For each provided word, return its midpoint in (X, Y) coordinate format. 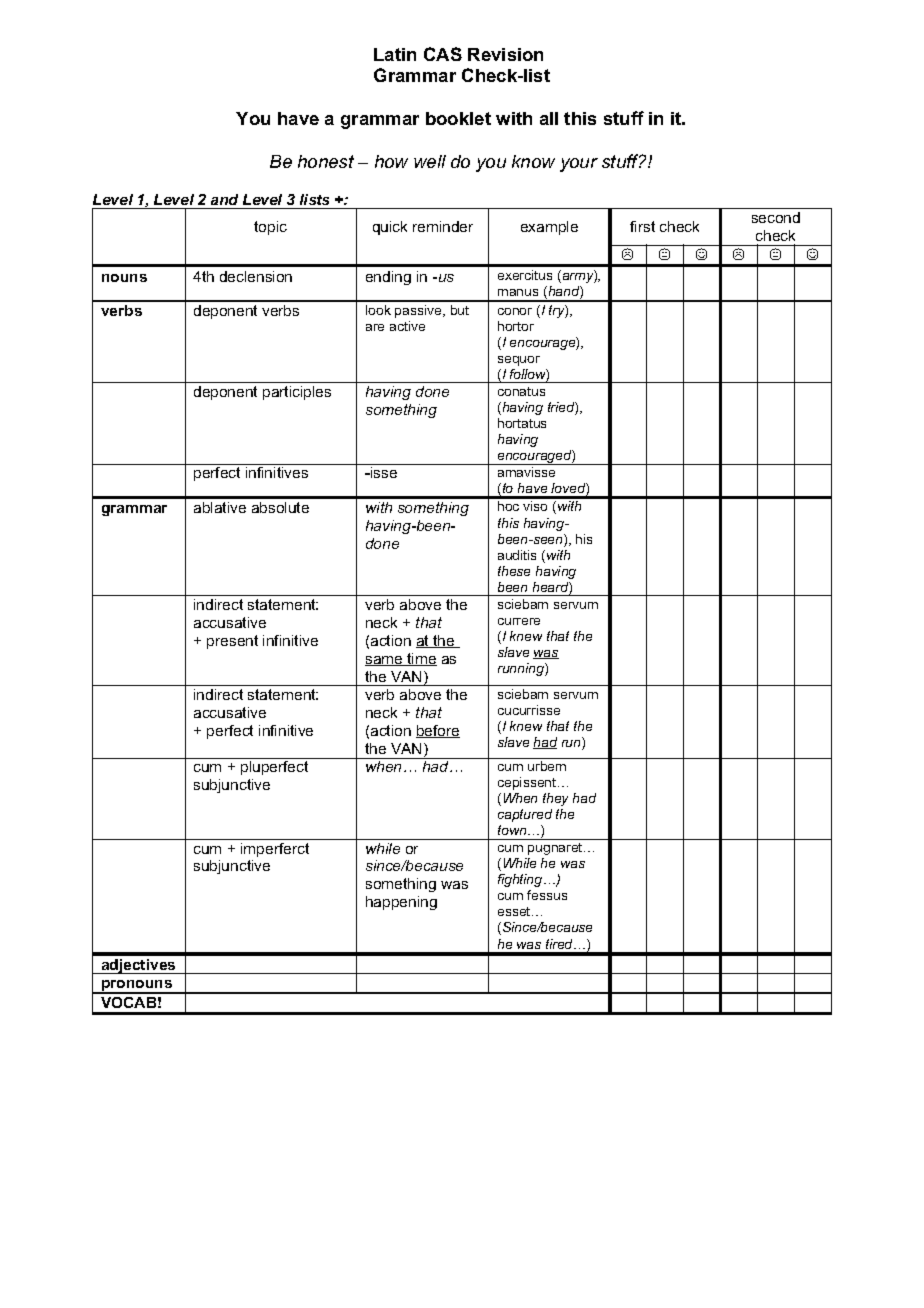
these (514, 571)
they (555, 799)
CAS (443, 54)
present (232, 642)
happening (401, 903)
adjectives (138, 966)
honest (326, 161)
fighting (521, 880)
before (438, 731)
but (460, 310)
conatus (521, 391)
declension (256, 276)
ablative (220, 507)
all (549, 118)
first (642, 226)
